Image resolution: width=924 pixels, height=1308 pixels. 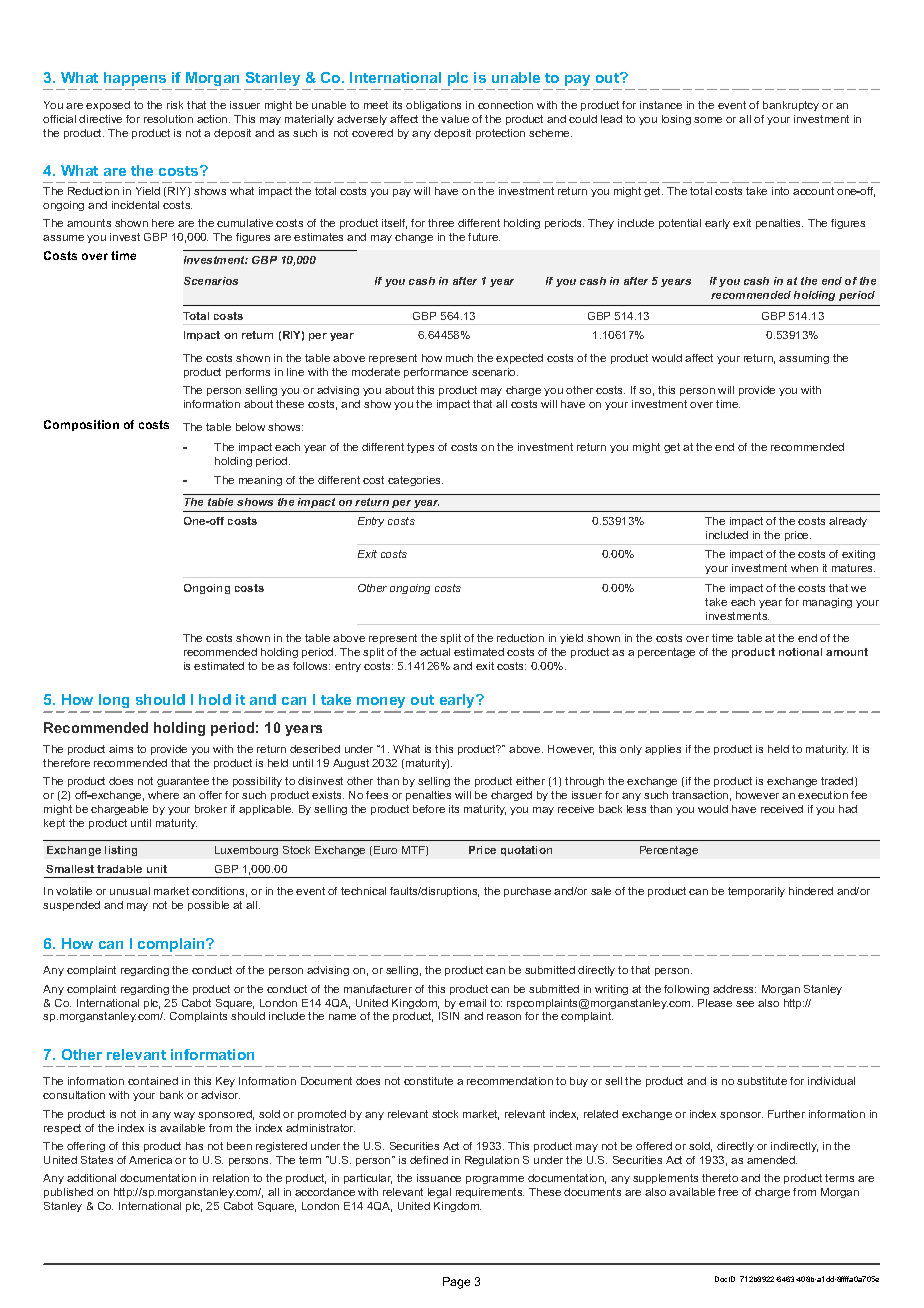 What do you see at coordinates (455, 119) in the image?
I see `value` at bounding box center [455, 119].
